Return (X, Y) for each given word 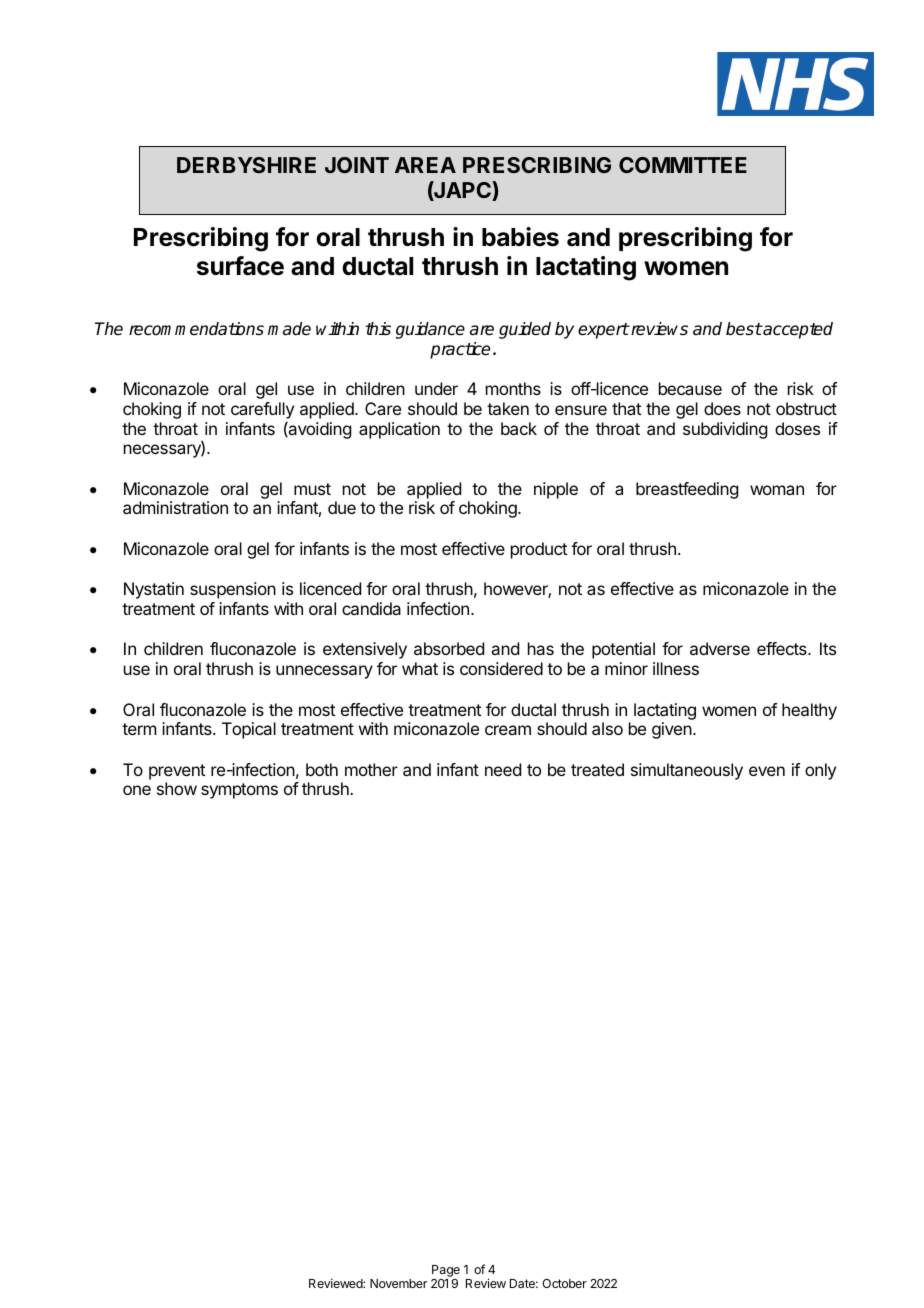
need (503, 769)
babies (520, 237)
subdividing (725, 430)
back (519, 428)
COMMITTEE (683, 165)
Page (446, 1272)
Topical (249, 730)
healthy (809, 711)
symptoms (239, 791)
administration (175, 507)
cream (508, 730)
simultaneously (687, 771)
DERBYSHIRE (246, 165)
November (398, 1283)
